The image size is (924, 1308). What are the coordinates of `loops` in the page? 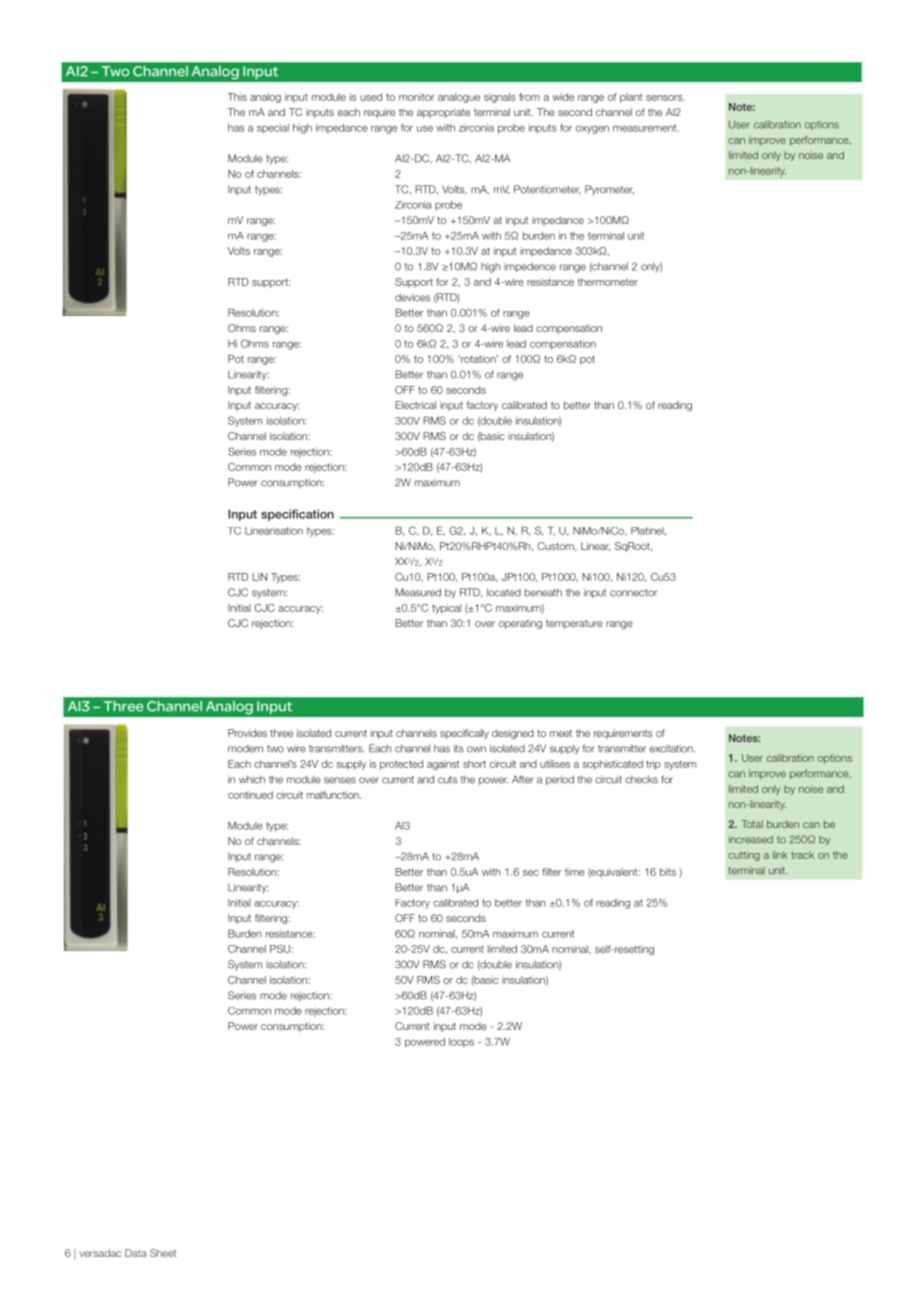 It's located at (461, 1043).
